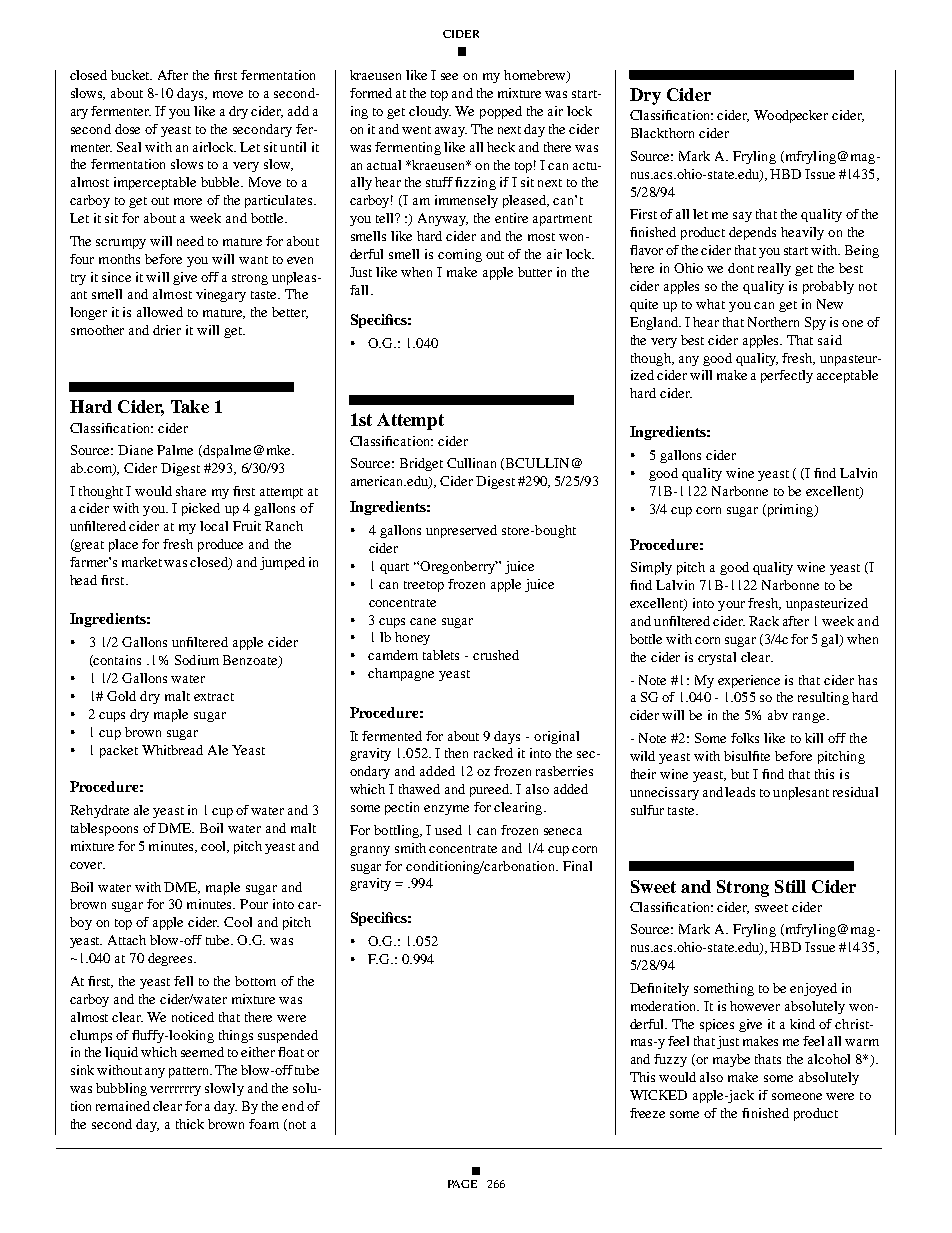 This screenshot has width=952, height=1233. What do you see at coordinates (471, 463) in the screenshot?
I see `Cullinan` at bounding box center [471, 463].
